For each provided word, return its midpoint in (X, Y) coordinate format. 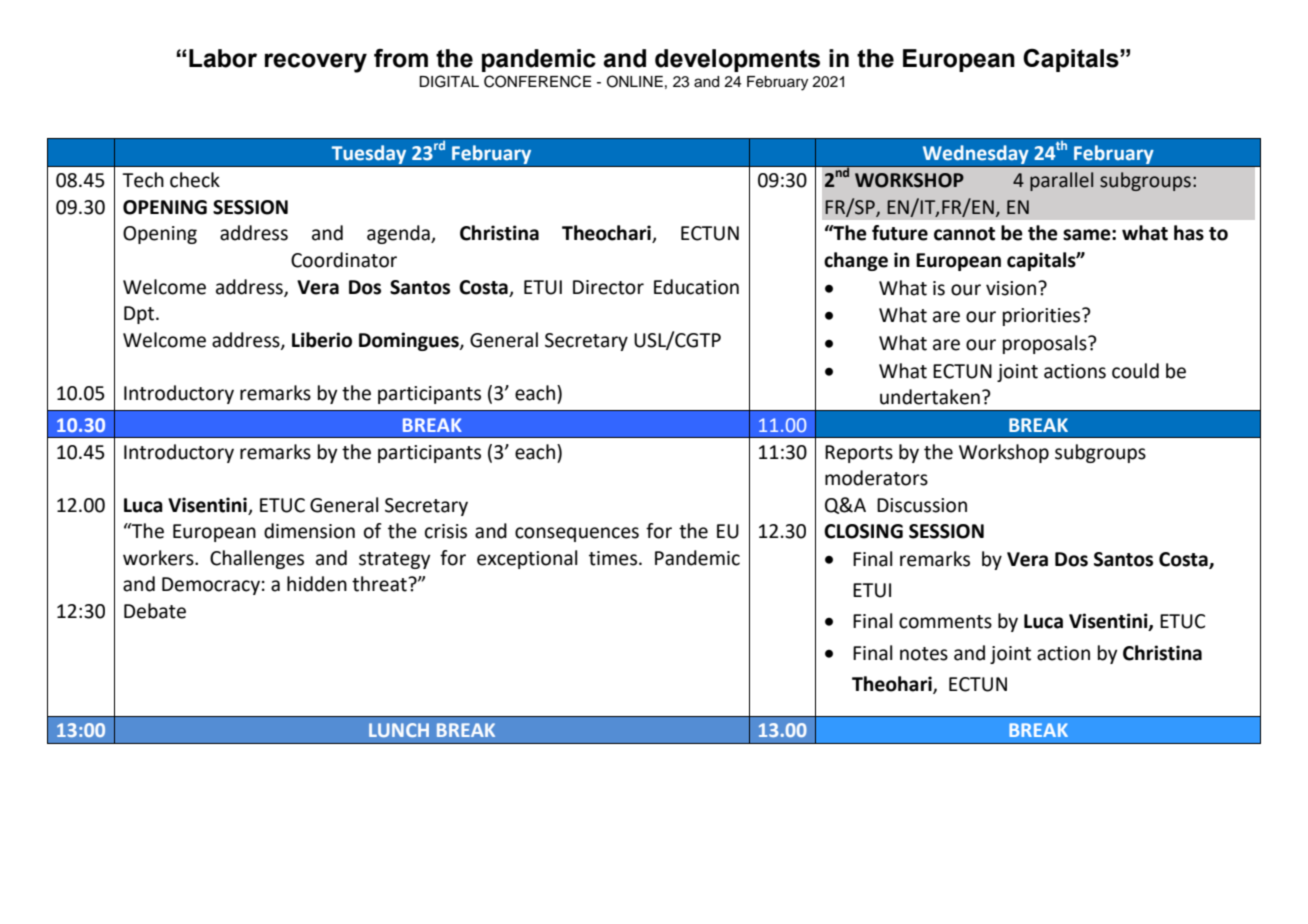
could (1135, 371)
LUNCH (399, 730)
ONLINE (635, 81)
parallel (1061, 181)
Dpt (140, 315)
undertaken (930, 397)
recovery (316, 63)
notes (924, 654)
